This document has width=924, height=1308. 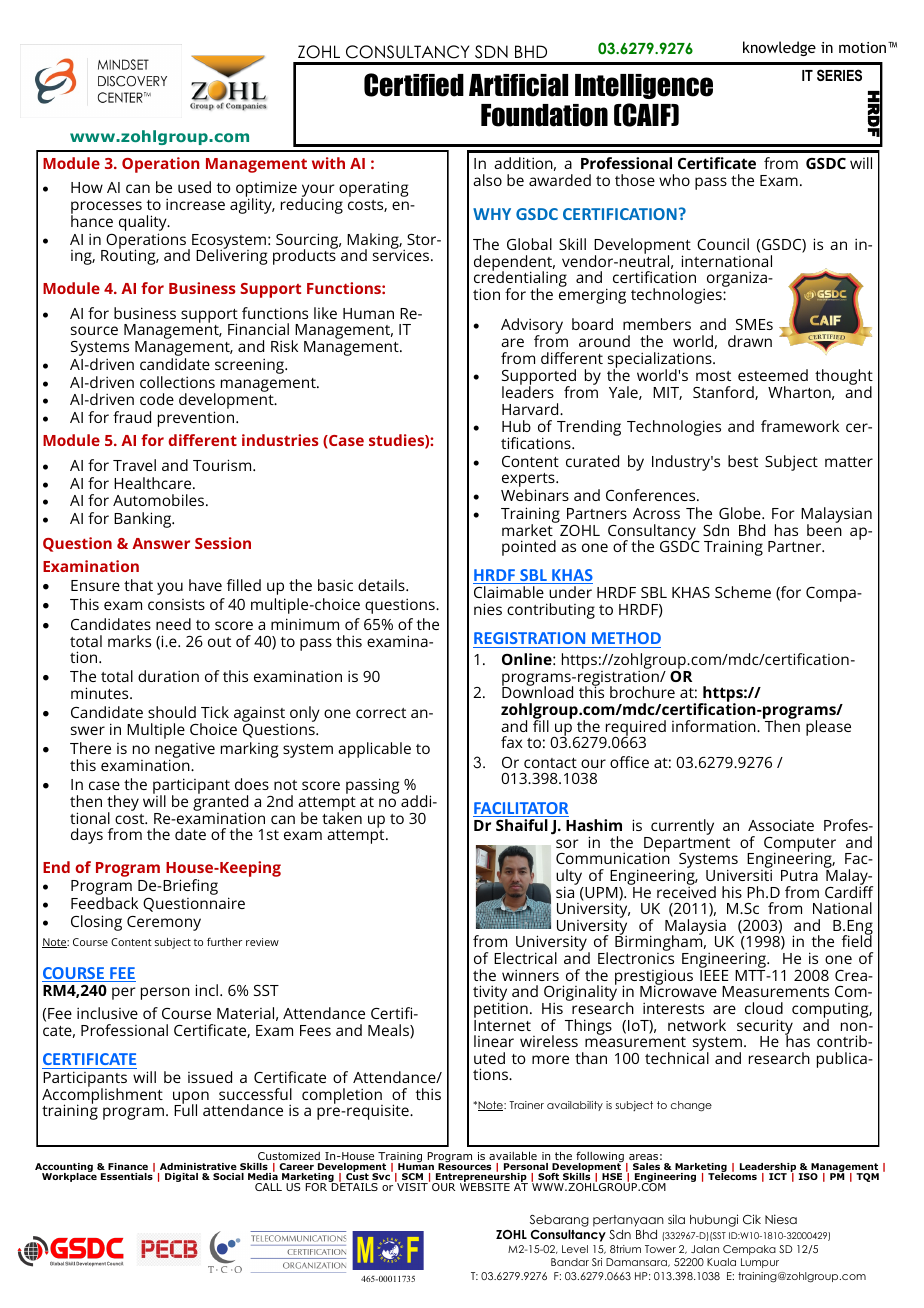 I want to click on Computer, so click(x=800, y=845).
